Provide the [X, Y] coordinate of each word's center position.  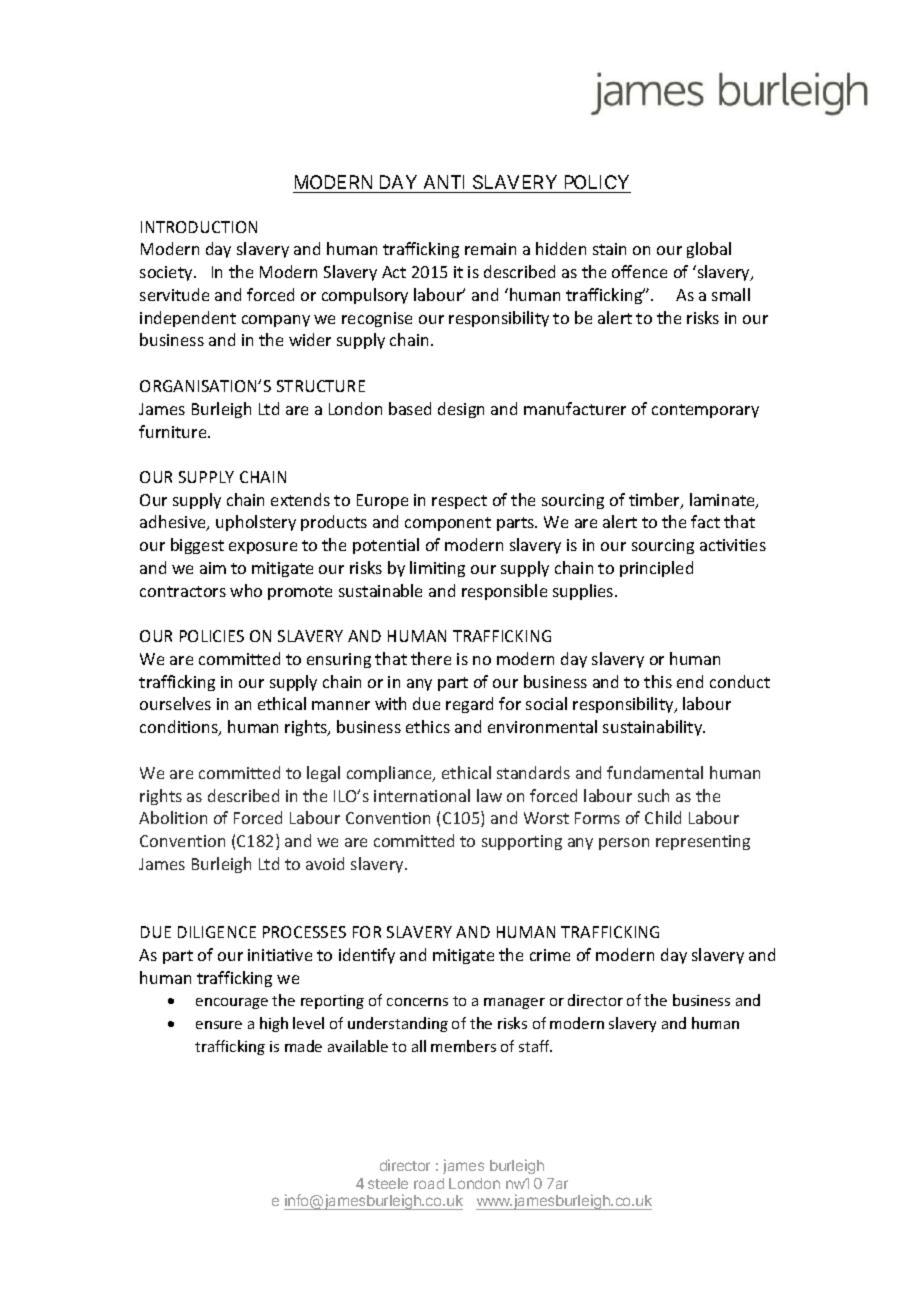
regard [469, 705]
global [709, 250]
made [303, 1046]
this [658, 681]
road [429, 1183]
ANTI [444, 182]
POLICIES [212, 636]
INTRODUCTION [199, 227]
